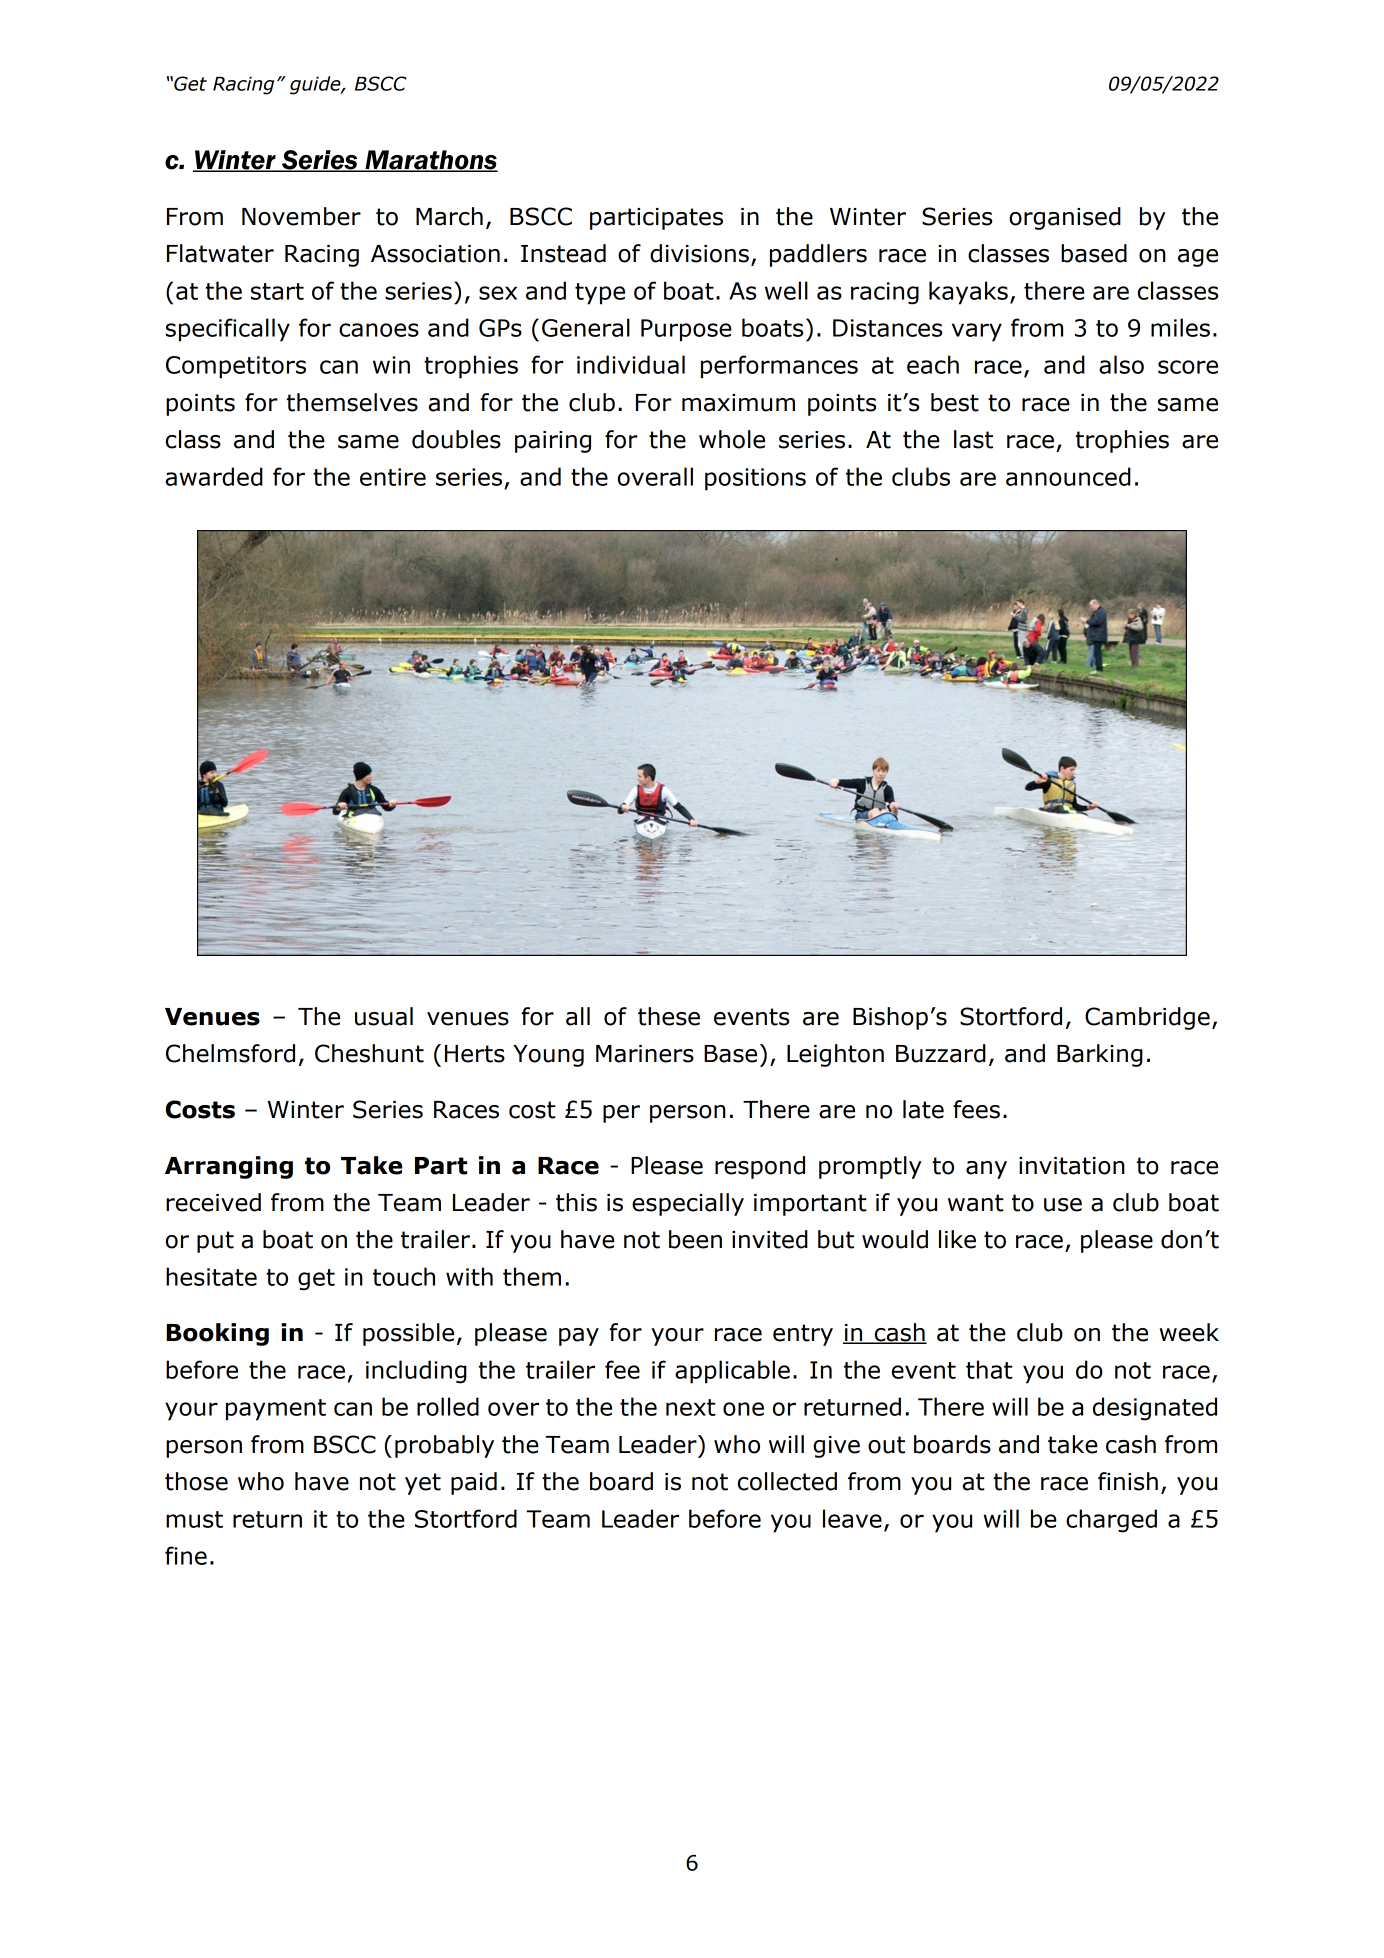 The height and width of the screenshot is (1958, 1384). I want to click on announced, so click(1068, 476).
